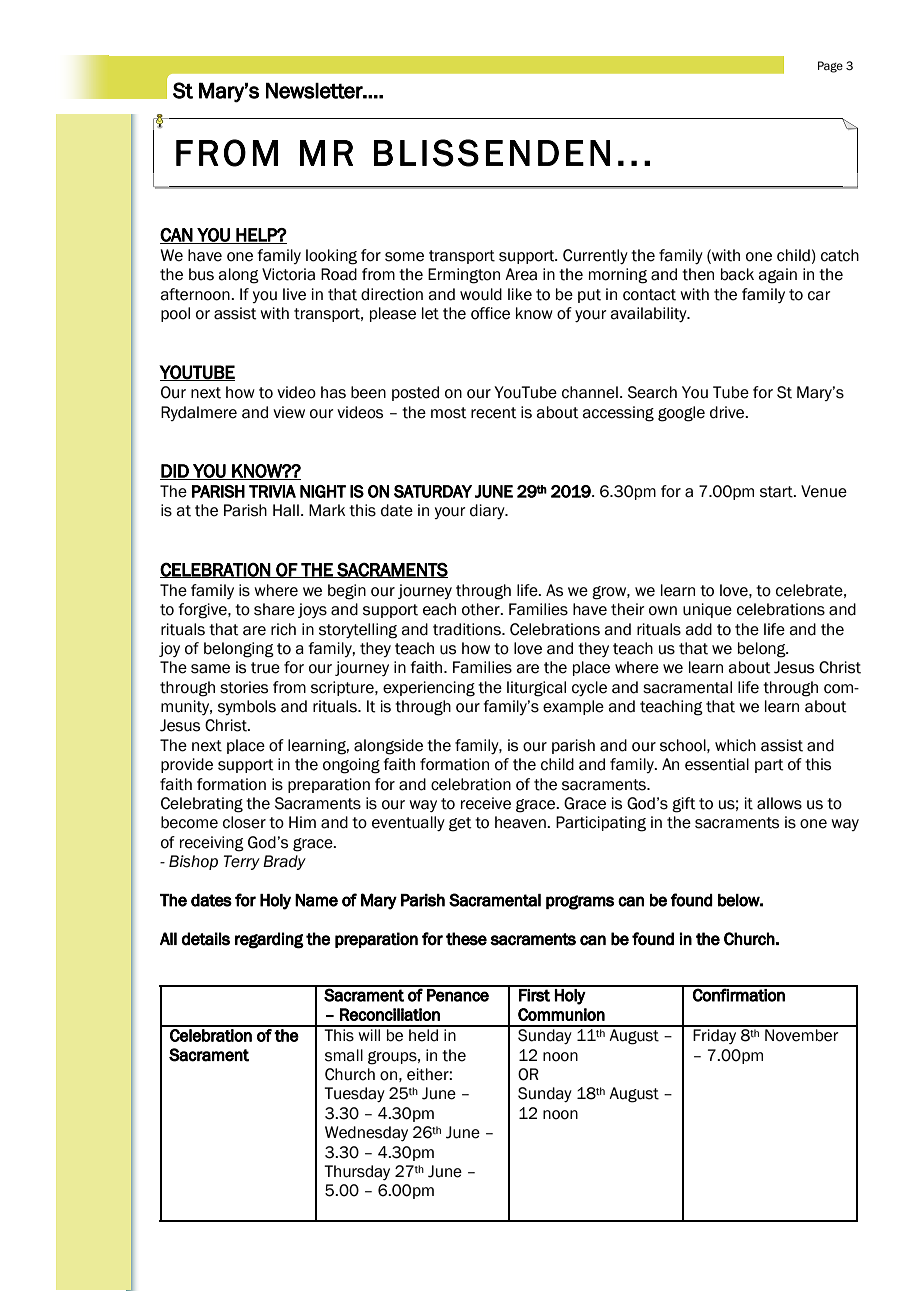  Describe the element at coordinates (366, 1133) in the page. I see `Wednesday` at that location.
